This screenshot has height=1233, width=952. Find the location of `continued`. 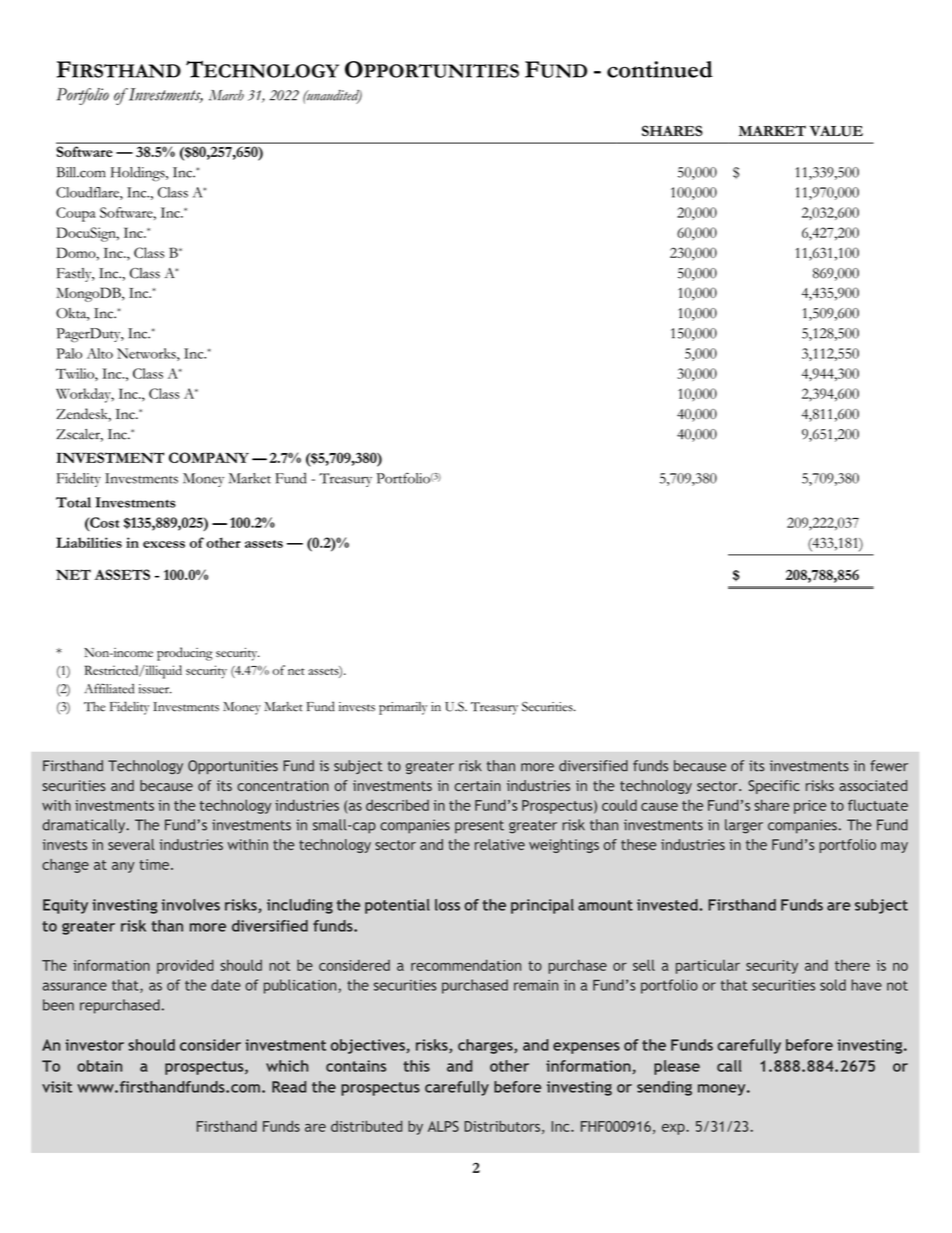

continued is located at coordinates (660, 69).
